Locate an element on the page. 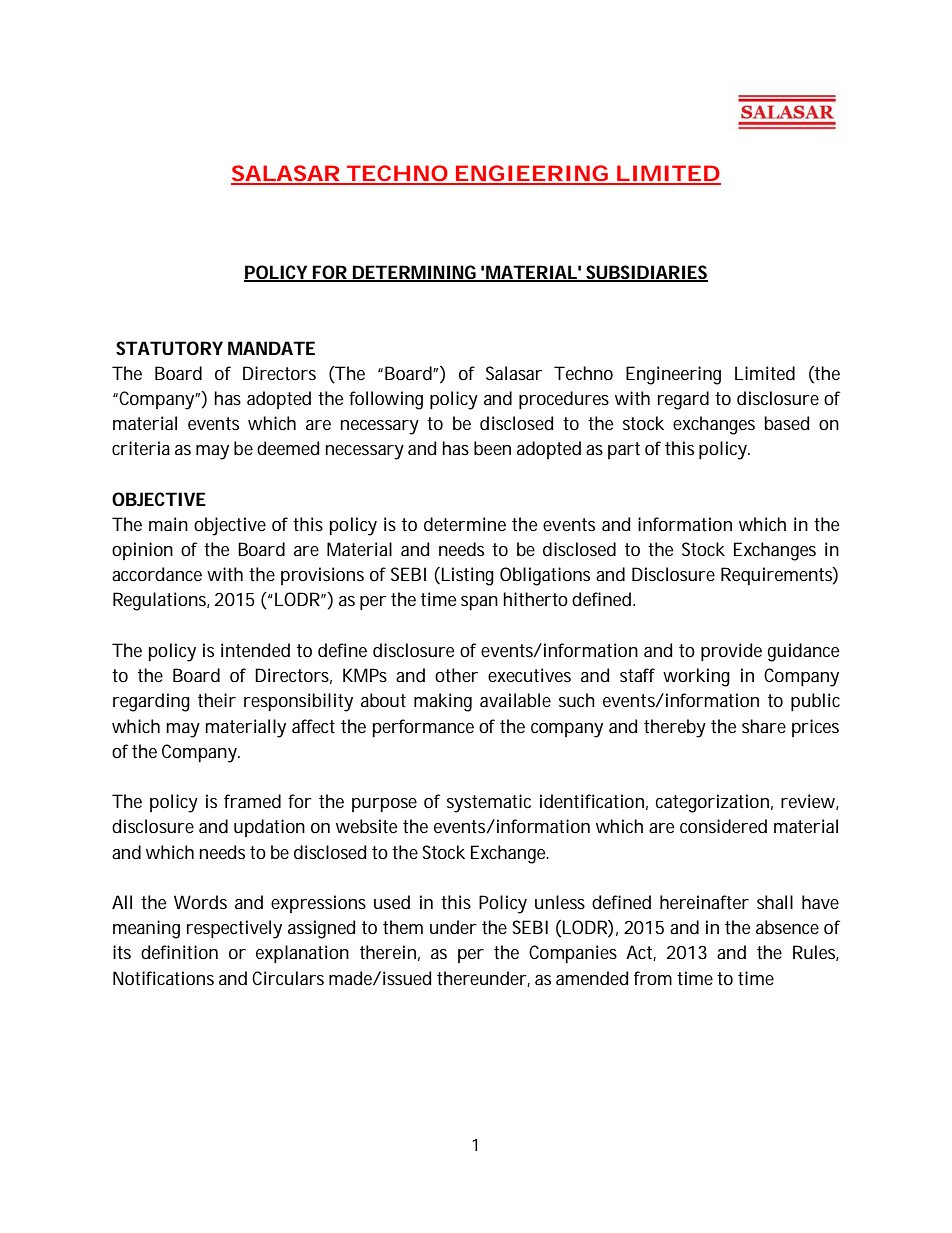 The image size is (952, 1233). Engineering is located at coordinates (673, 375).
